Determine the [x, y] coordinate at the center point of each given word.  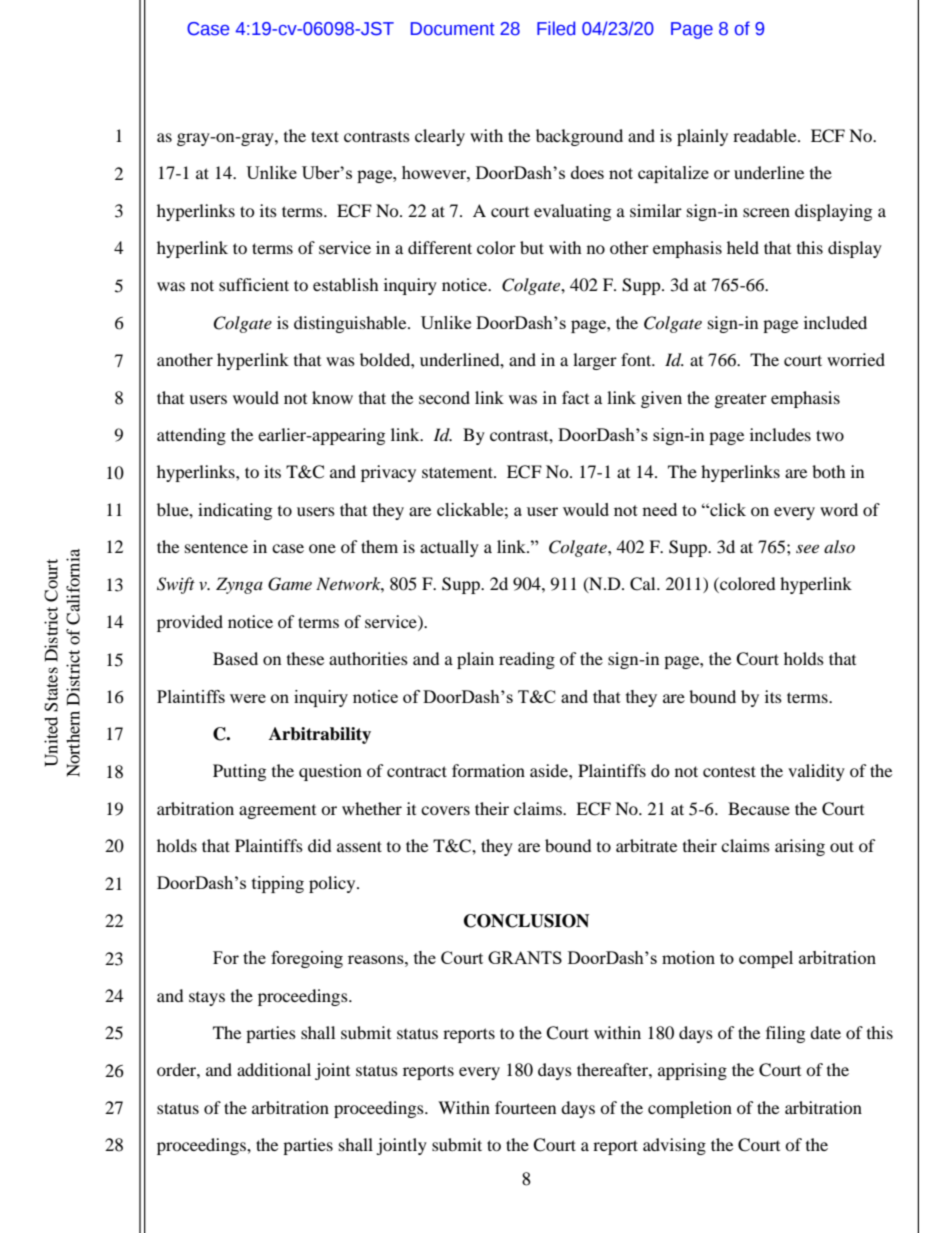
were [248, 698]
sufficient [254, 284]
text [325, 136]
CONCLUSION [526, 921]
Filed [556, 28]
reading [527, 660]
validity [816, 772]
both [829, 471]
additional [274, 1069]
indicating [235, 511]
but [532, 247]
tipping [278, 884]
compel [766, 959]
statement [458, 472]
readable [766, 135]
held [743, 247]
